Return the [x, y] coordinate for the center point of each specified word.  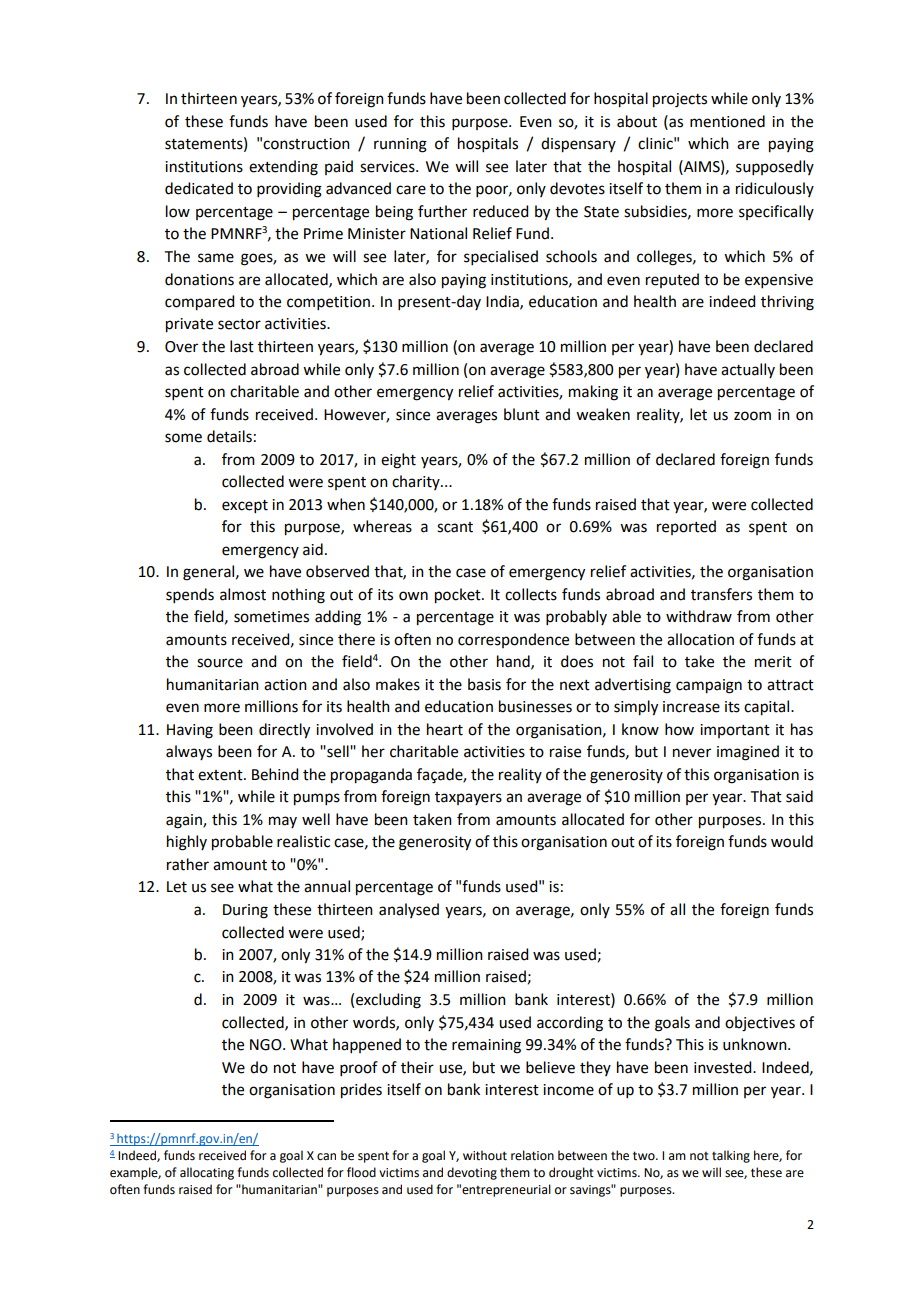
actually [748, 370]
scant [455, 527]
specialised [501, 257]
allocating [207, 1173]
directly [284, 731]
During [245, 911]
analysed [409, 910]
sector [239, 324]
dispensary [578, 145]
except [245, 506]
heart [445, 729]
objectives [760, 1024]
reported [686, 527]
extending [283, 168]
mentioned [727, 121]
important [735, 731]
